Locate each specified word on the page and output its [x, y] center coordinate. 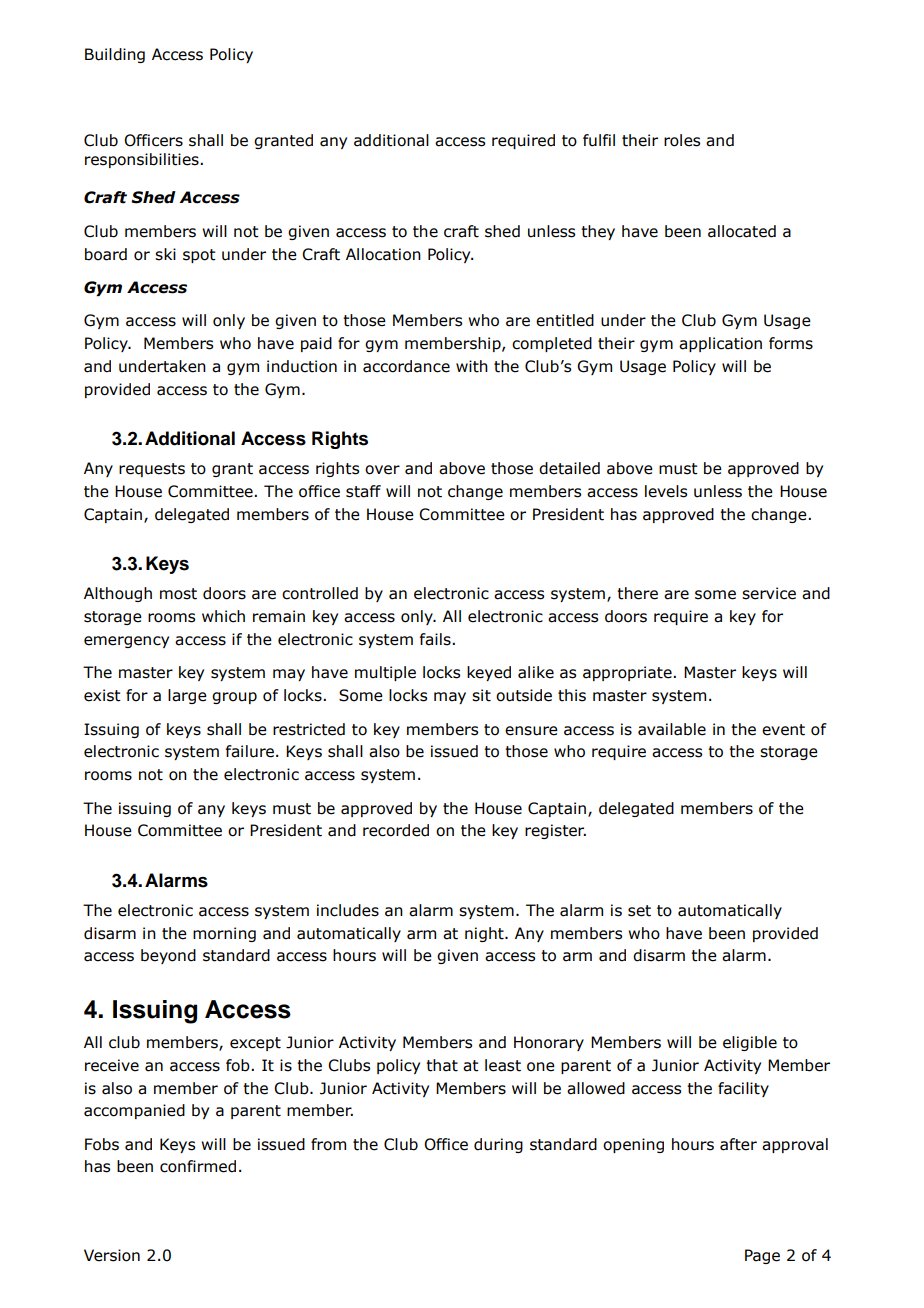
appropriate [628, 673]
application [720, 344]
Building [115, 55]
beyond [168, 956]
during [498, 1145]
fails [436, 639]
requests [152, 470]
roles [682, 140]
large [187, 696]
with [472, 366]
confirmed [198, 1166]
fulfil [599, 140]
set [639, 911]
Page [762, 1256]
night [485, 934]
